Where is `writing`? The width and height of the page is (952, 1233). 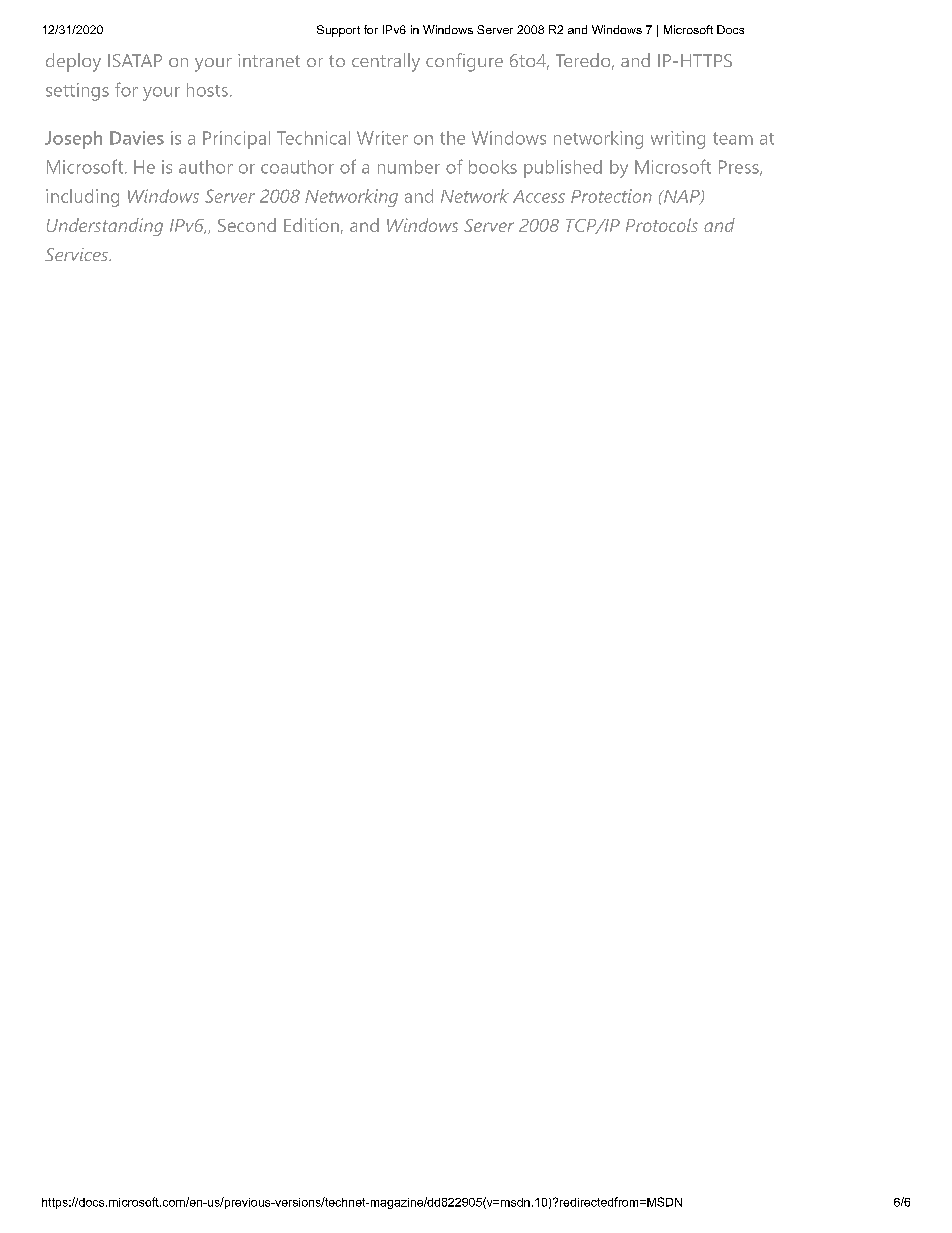 writing is located at coordinates (678, 140).
